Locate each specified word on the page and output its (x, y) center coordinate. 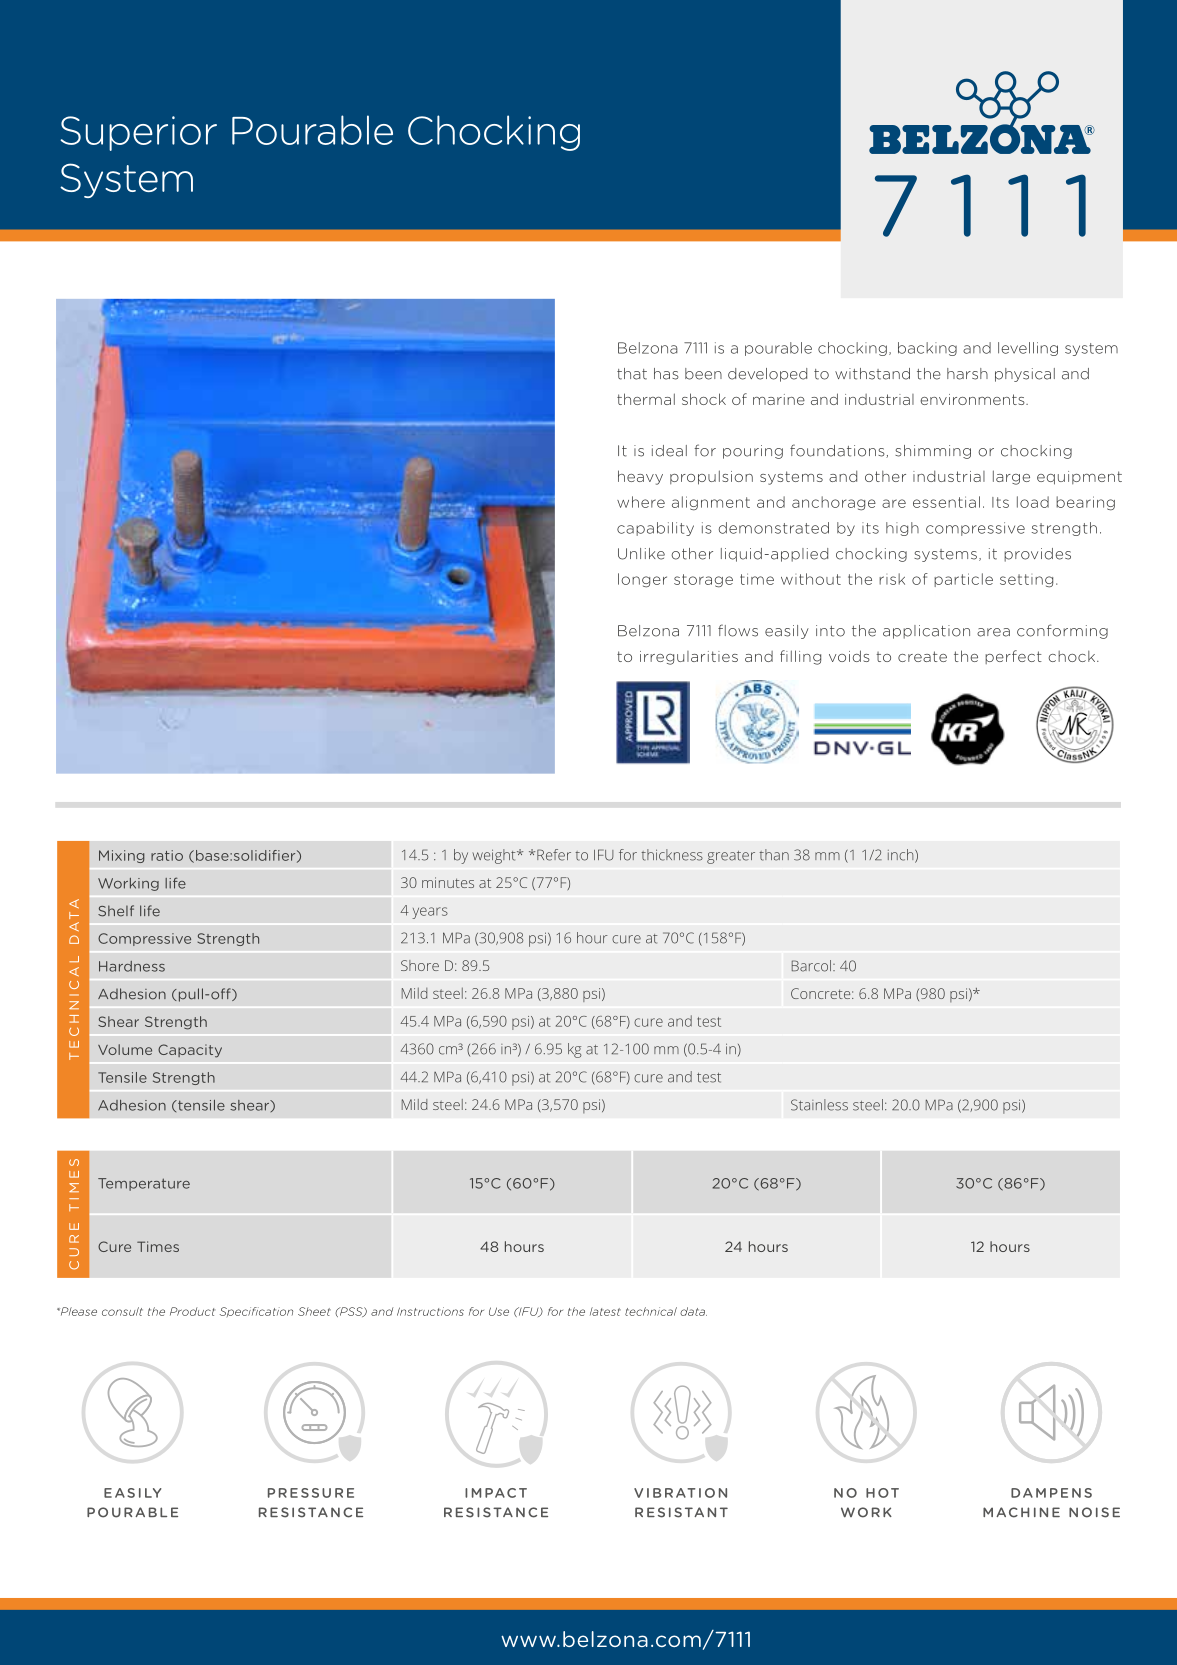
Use (499, 1311)
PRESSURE (311, 1493)
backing (927, 349)
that (632, 374)
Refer (554, 855)
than (774, 855)
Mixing (122, 856)
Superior (138, 133)
